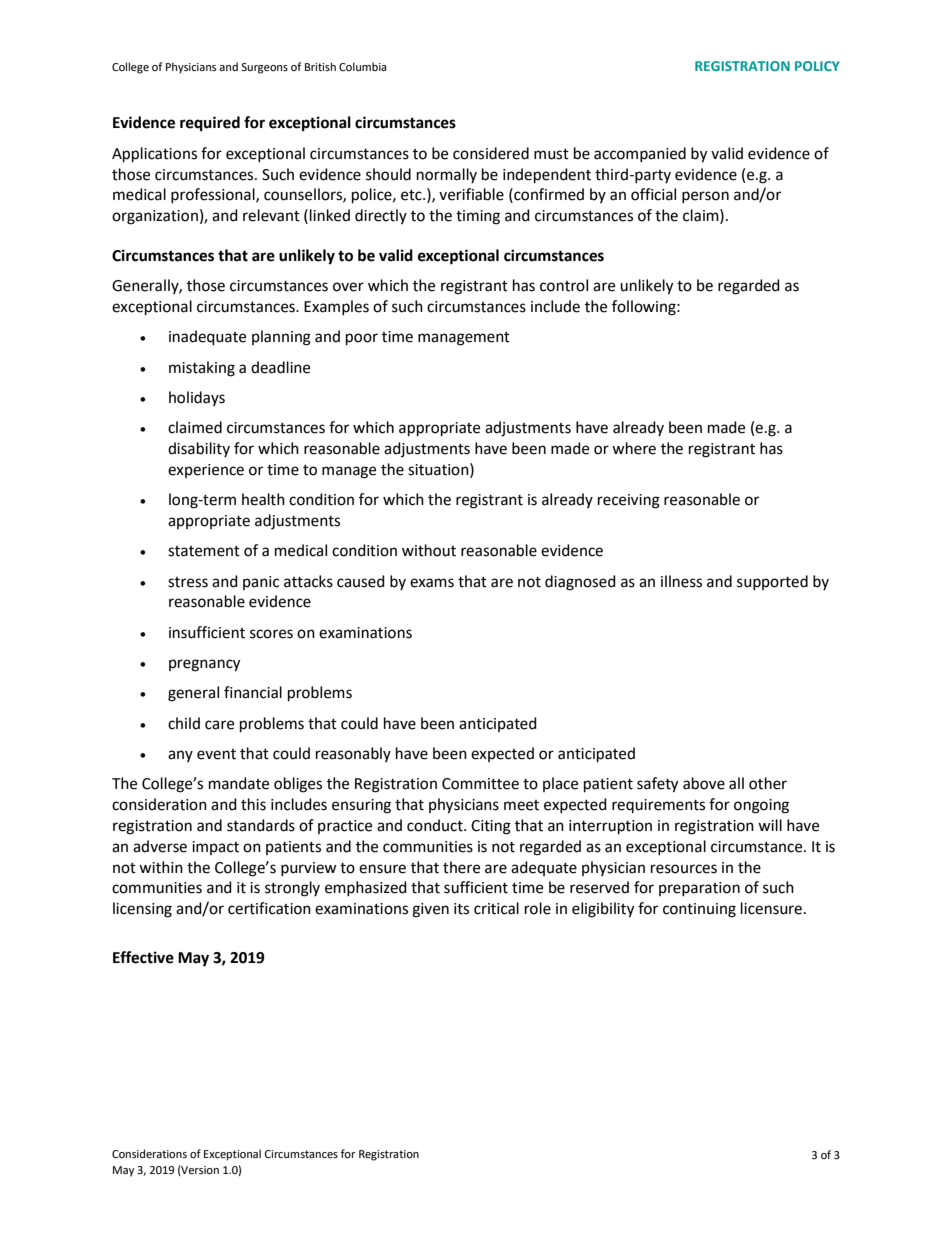 The image size is (952, 1233). I want to click on health, so click(263, 499).
